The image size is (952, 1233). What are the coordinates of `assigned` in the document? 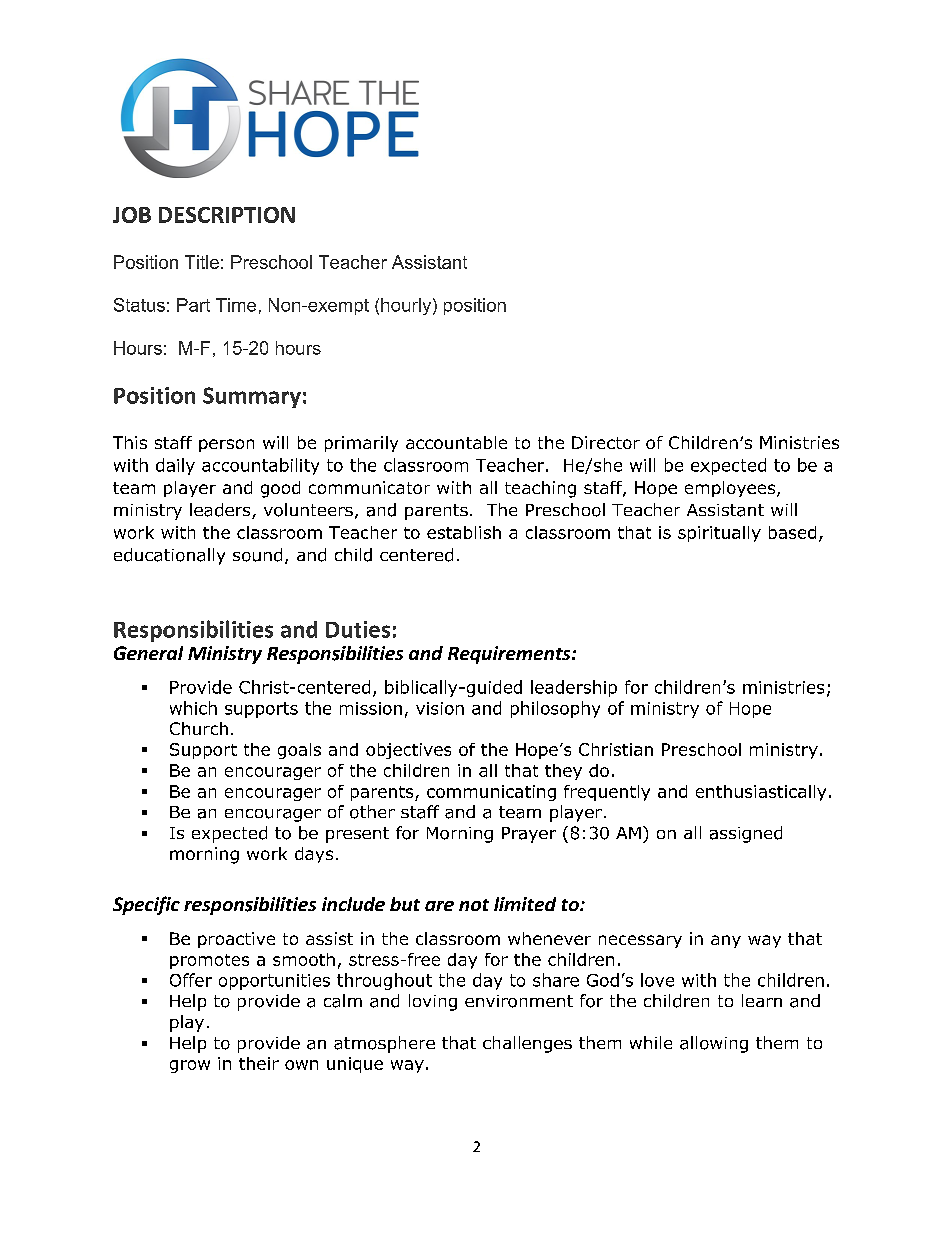 It's located at (746, 834).
